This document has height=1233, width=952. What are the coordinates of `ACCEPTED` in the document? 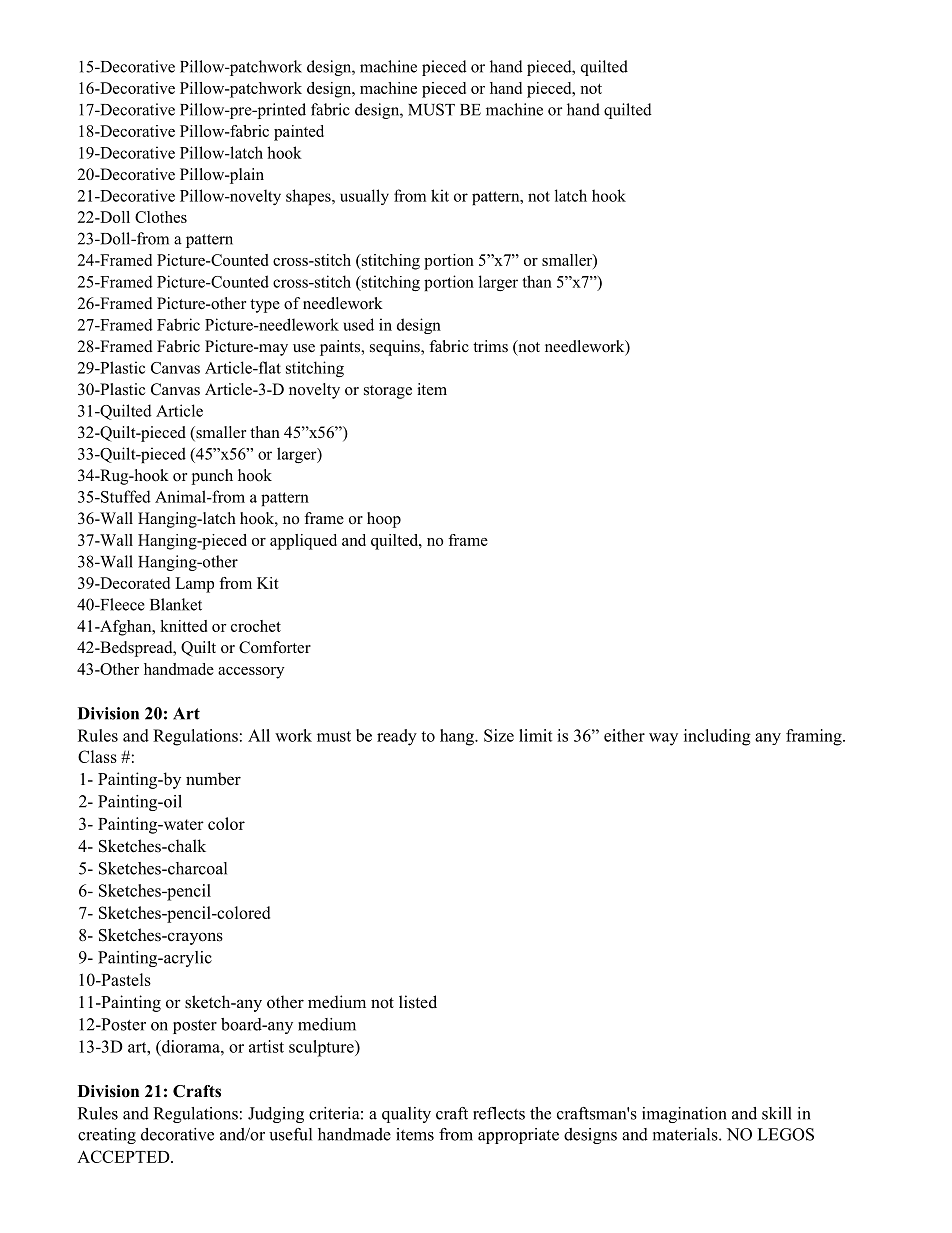 It's located at (124, 1156).
